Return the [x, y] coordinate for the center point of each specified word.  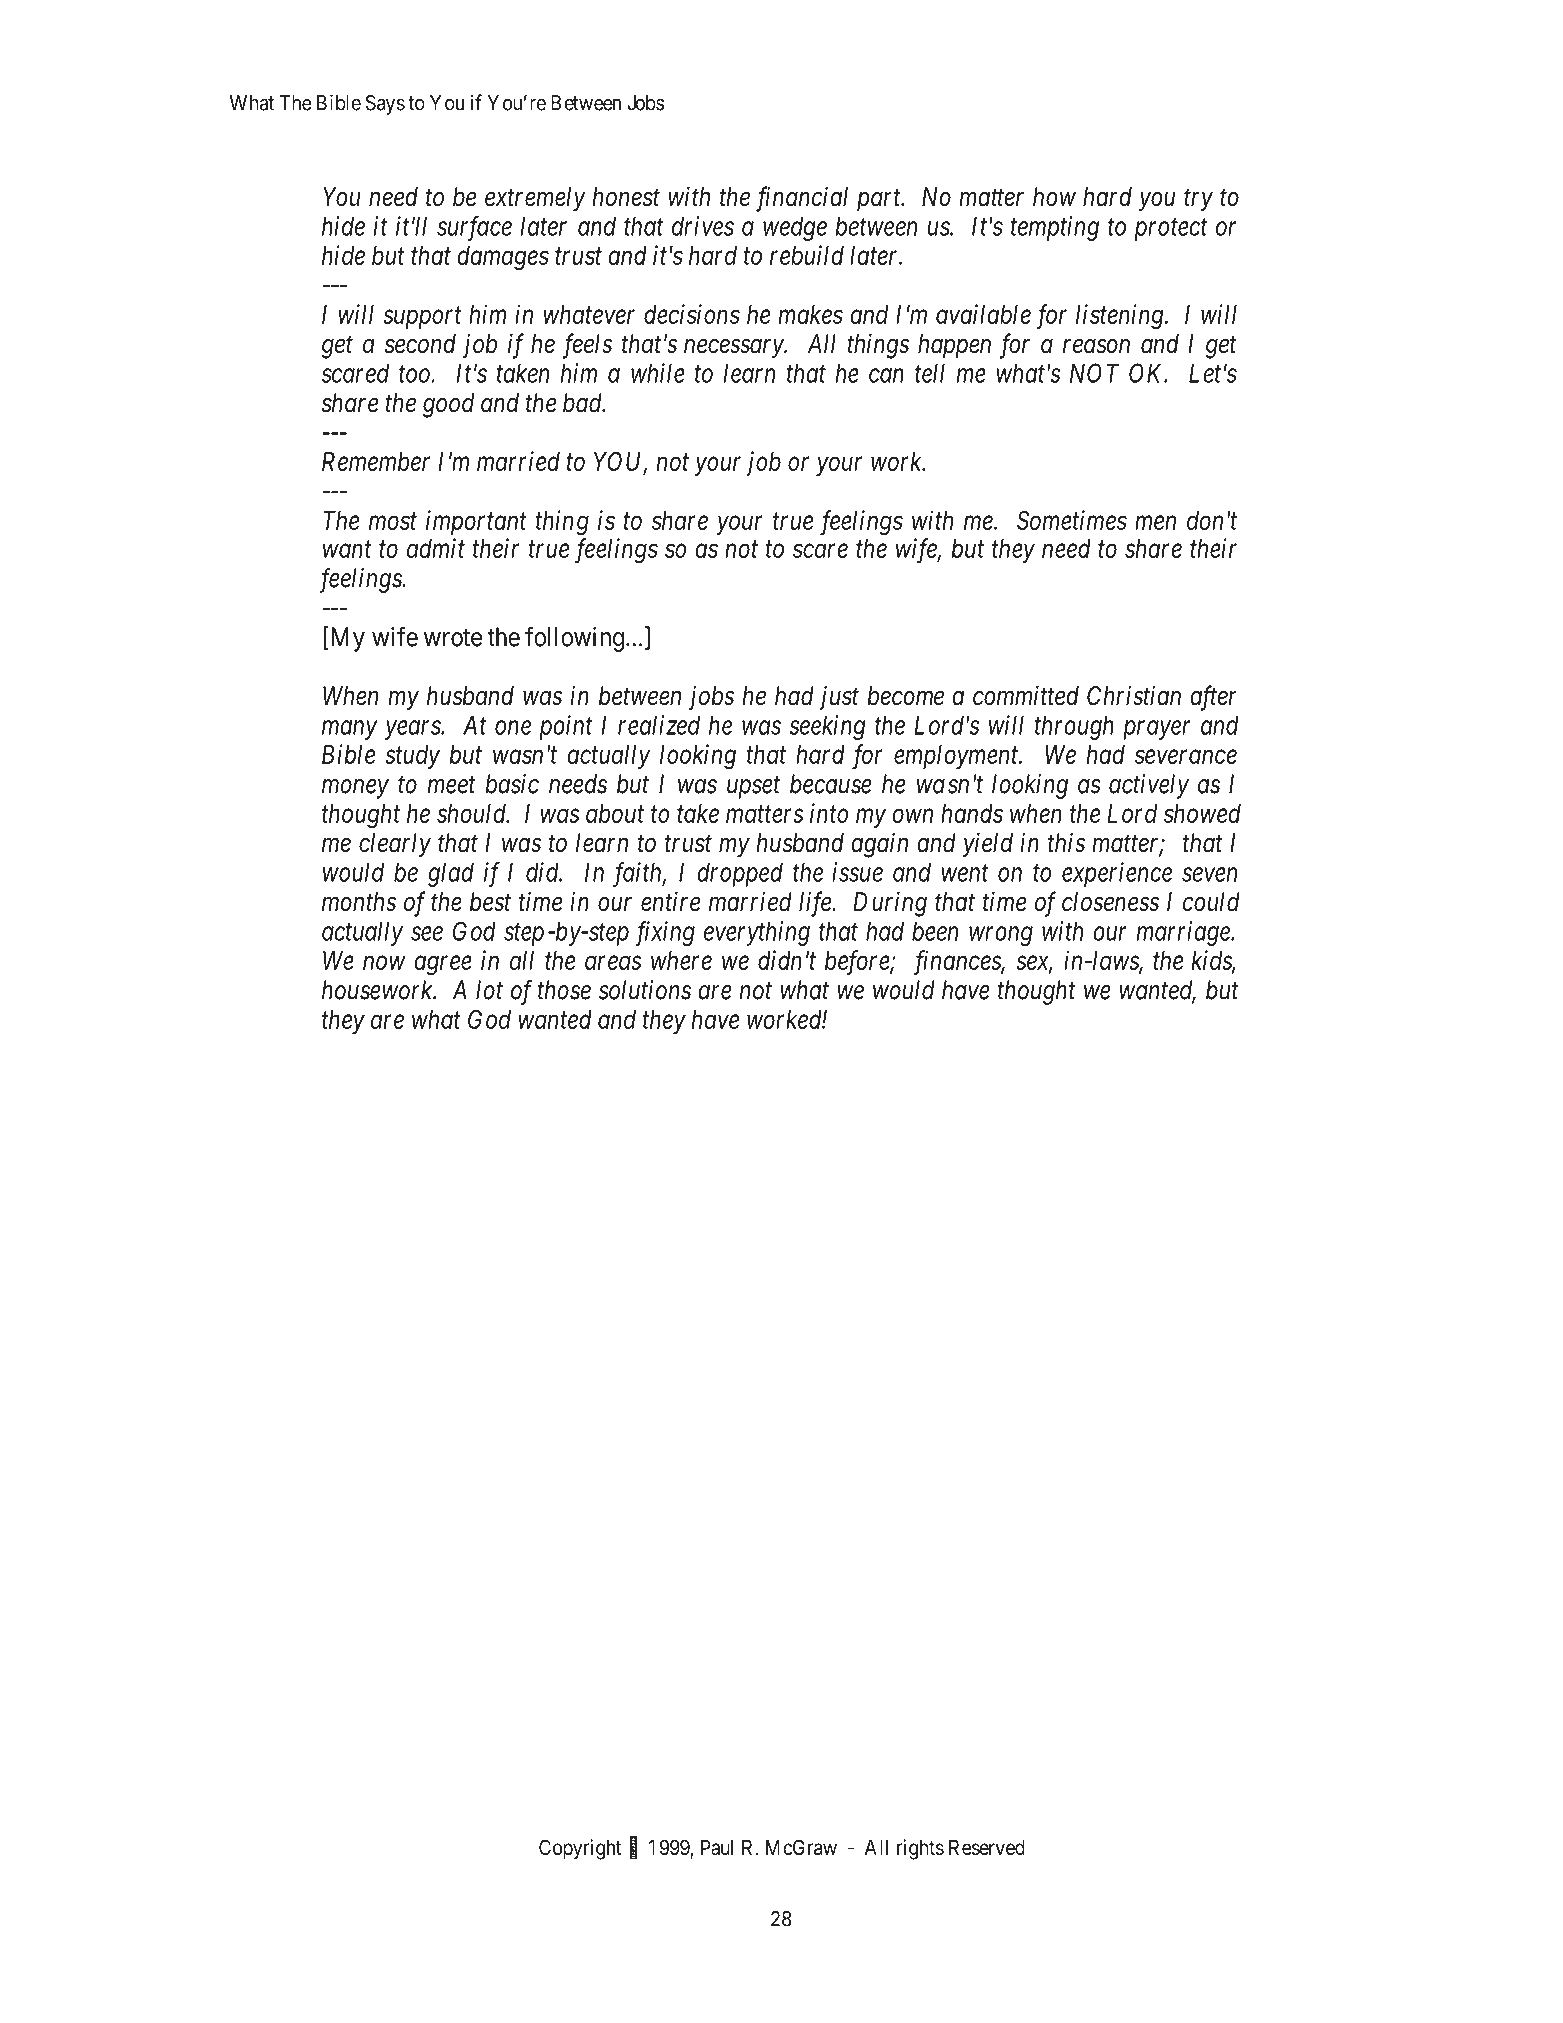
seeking [827, 727]
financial [802, 199]
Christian [1134, 696]
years [413, 730]
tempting [1055, 228]
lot [489, 990]
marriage [1184, 933]
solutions [645, 990]
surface [474, 228]
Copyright [580, 1849]
